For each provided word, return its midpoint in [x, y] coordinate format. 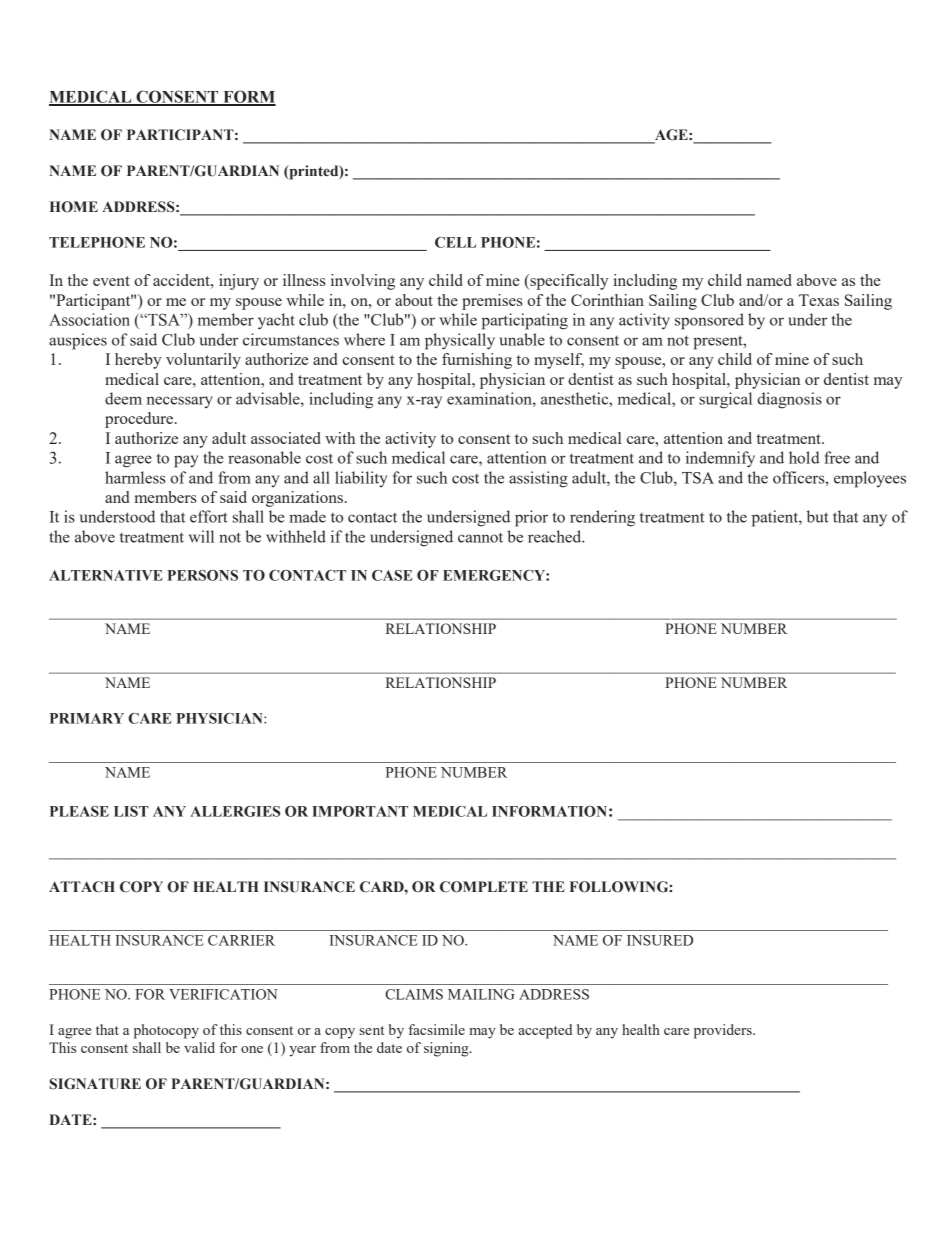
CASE [392, 575]
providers [724, 1031]
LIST [131, 811]
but [818, 516]
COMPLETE [484, 887]
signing [447, 1049]
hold [804, 457]
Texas [819, 300]
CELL [455, 242]
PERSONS [202, 575]
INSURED [660, 940]
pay [186, 461]
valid [199, 1047]
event [111, 281]
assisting [538, 479]
